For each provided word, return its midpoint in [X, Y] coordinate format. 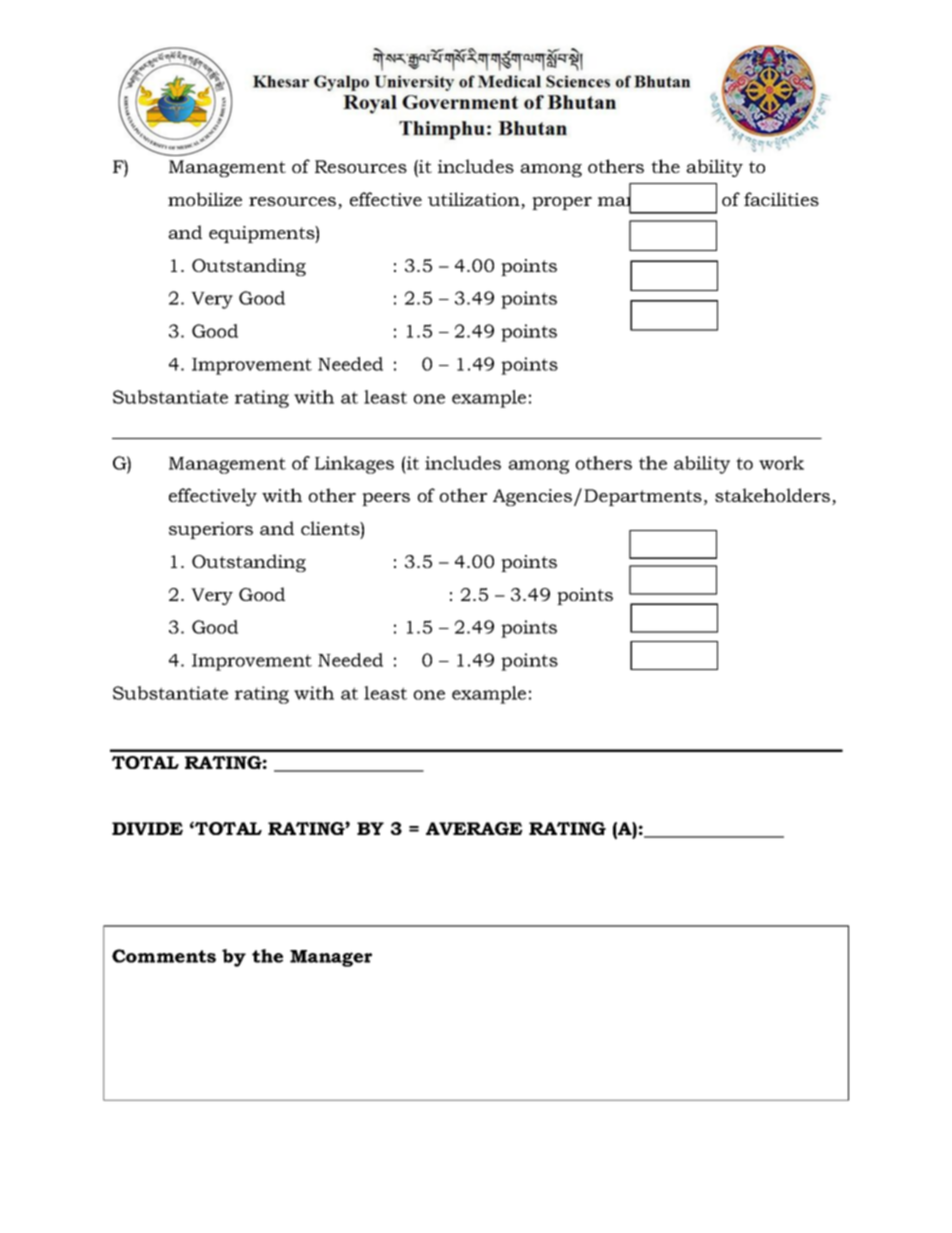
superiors [211, 530]
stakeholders [774, 496]
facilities [781, 199]
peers [386, 499]
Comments [164, 956]
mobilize [205, 199]
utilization [475, 200]
